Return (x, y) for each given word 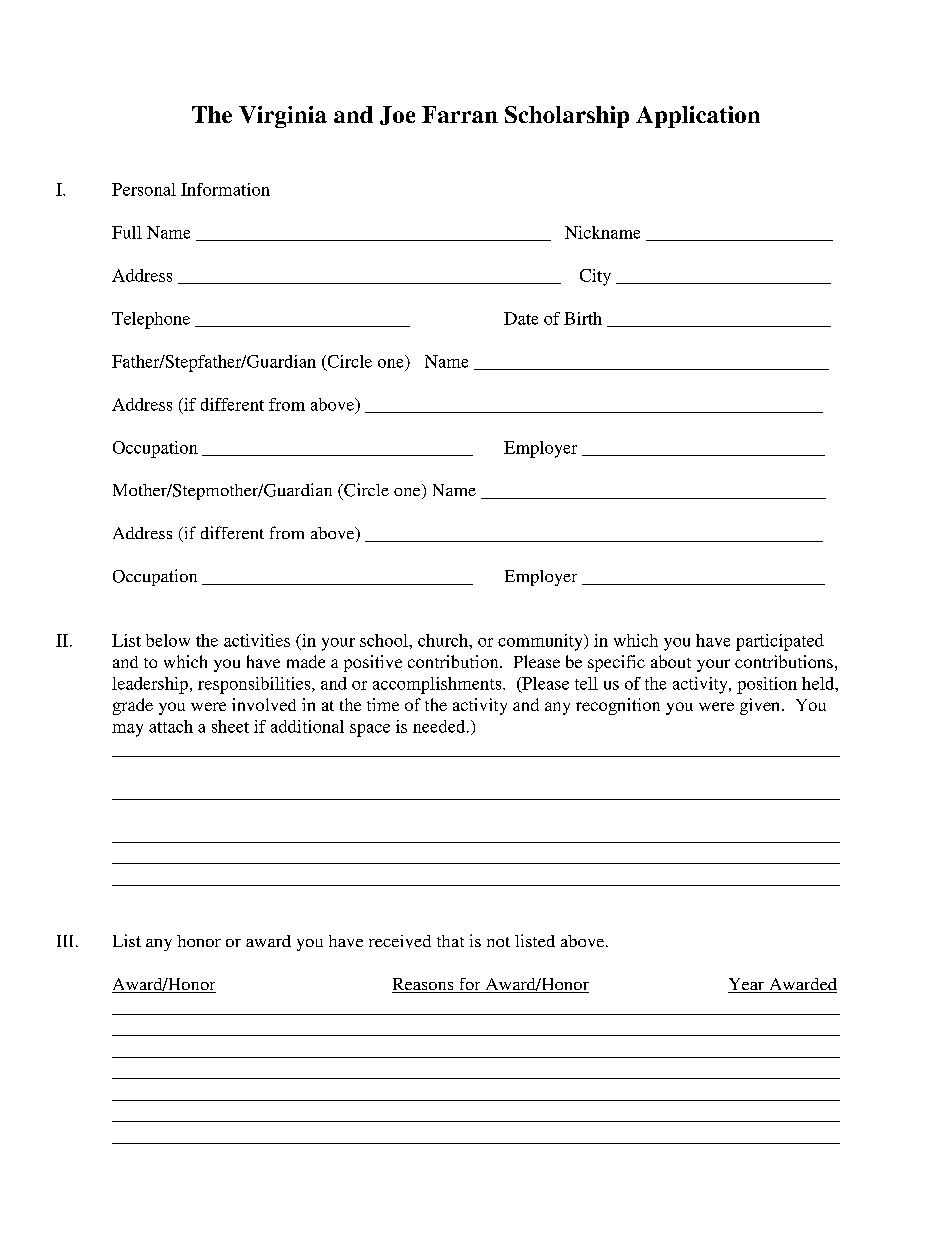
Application (698, 117)
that (450, 941)
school (385, 640)
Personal (144, 189)
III (67, 941)
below (168, 640)
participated (780, 642)
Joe (397, 115)
